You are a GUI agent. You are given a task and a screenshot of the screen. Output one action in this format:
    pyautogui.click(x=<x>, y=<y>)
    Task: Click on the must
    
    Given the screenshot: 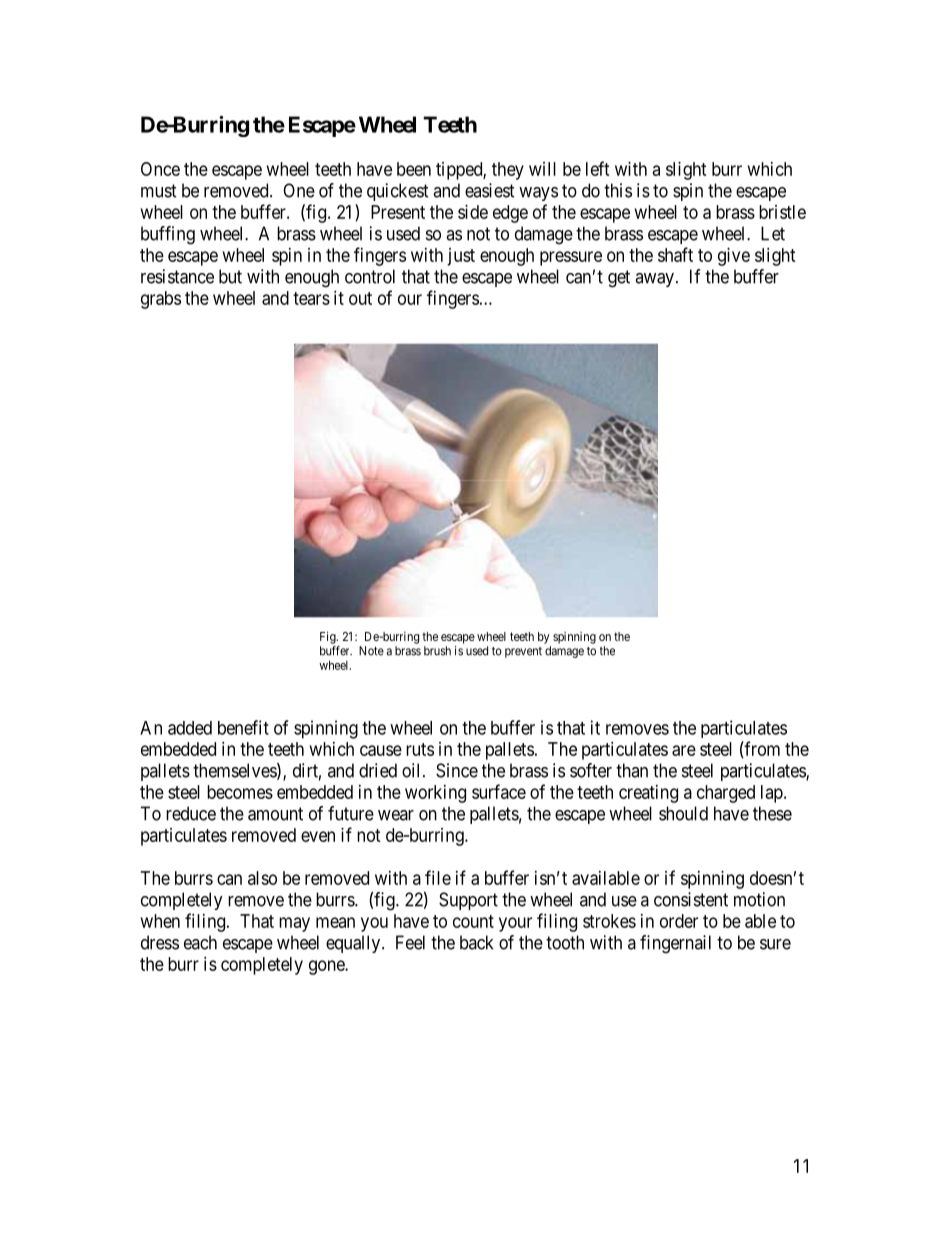 What is the action you would take?
    pyautogui.click(x=159, y=191)
